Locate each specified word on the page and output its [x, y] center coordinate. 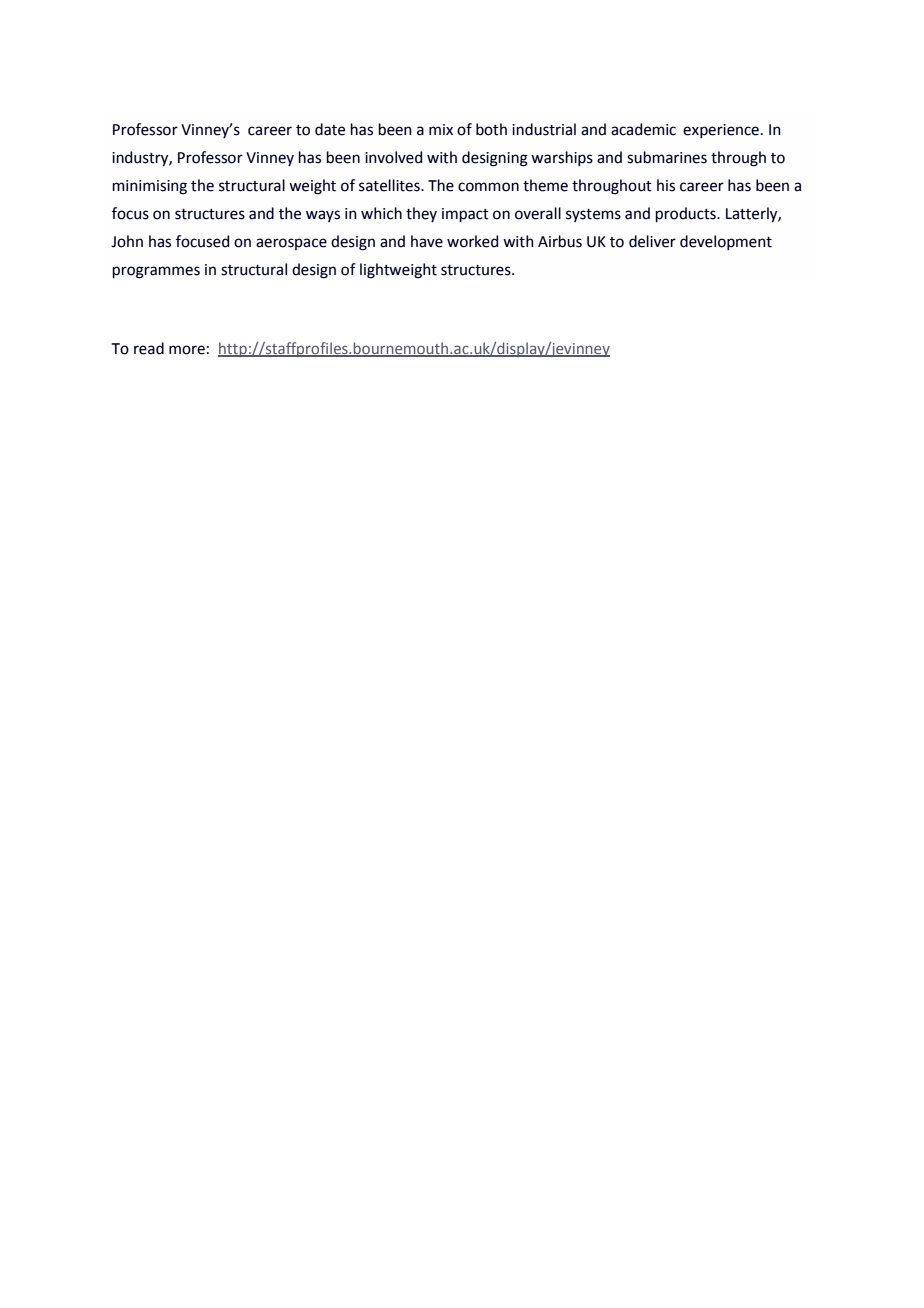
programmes [156, 272]
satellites [390, 185]
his [666, 185]
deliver [652, 241]
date [330, 129]
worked [472, 241]
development [726, 242]
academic [643, 129]
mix [441, 129]
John [127, 241]
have [427, 241]
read [149, 348]
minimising [149, 187]
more [187, 350]
